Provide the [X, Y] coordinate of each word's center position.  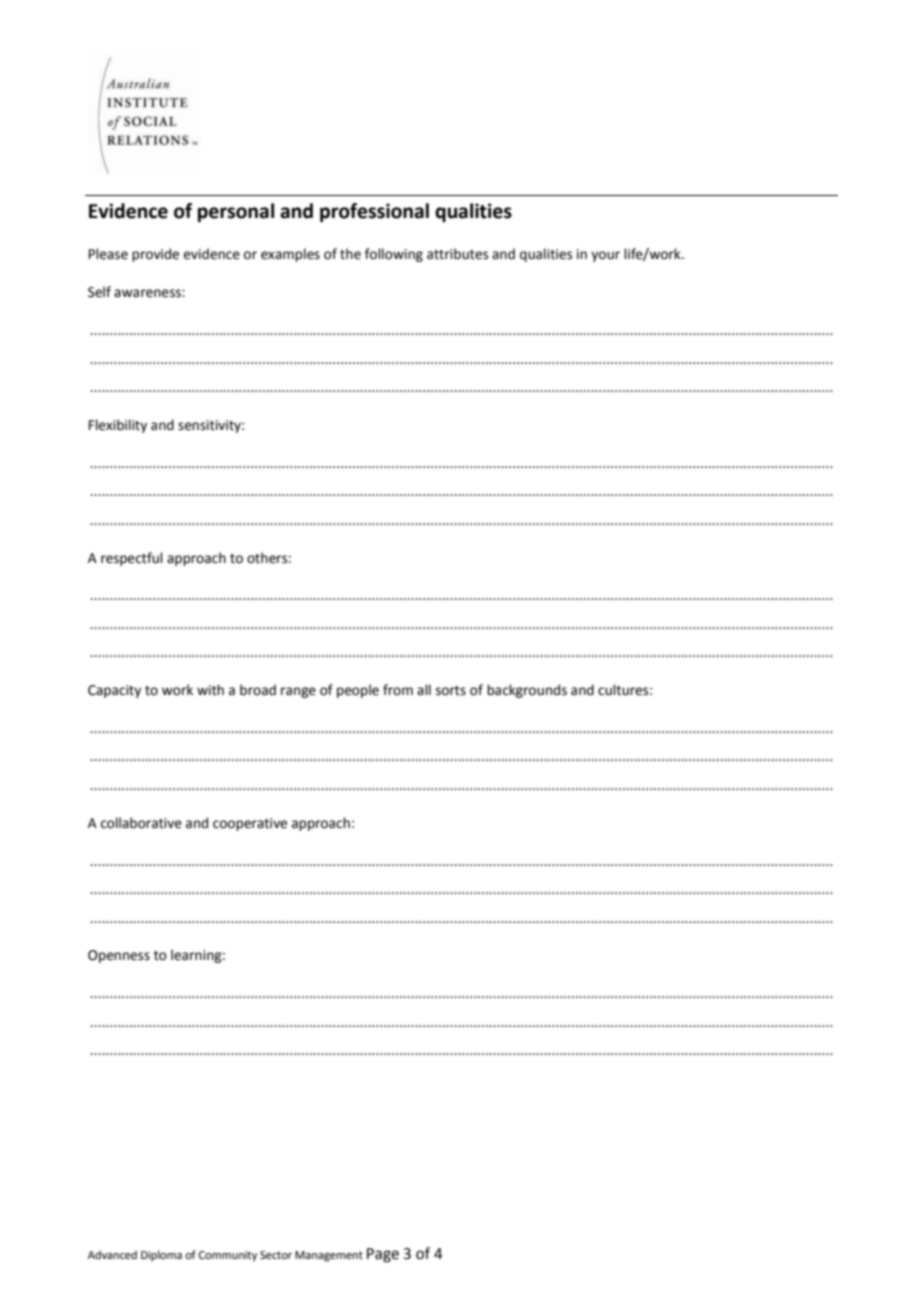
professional [374, 212]
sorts [451, 691]
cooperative [250, 824]
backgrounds [527, 691]
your [605, 256]
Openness [119, 956]
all [424, 689]
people [358, 691]
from [398, 690]
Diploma [161, 1256]
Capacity [114, 691]
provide [155, 255]
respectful [132, 559]
